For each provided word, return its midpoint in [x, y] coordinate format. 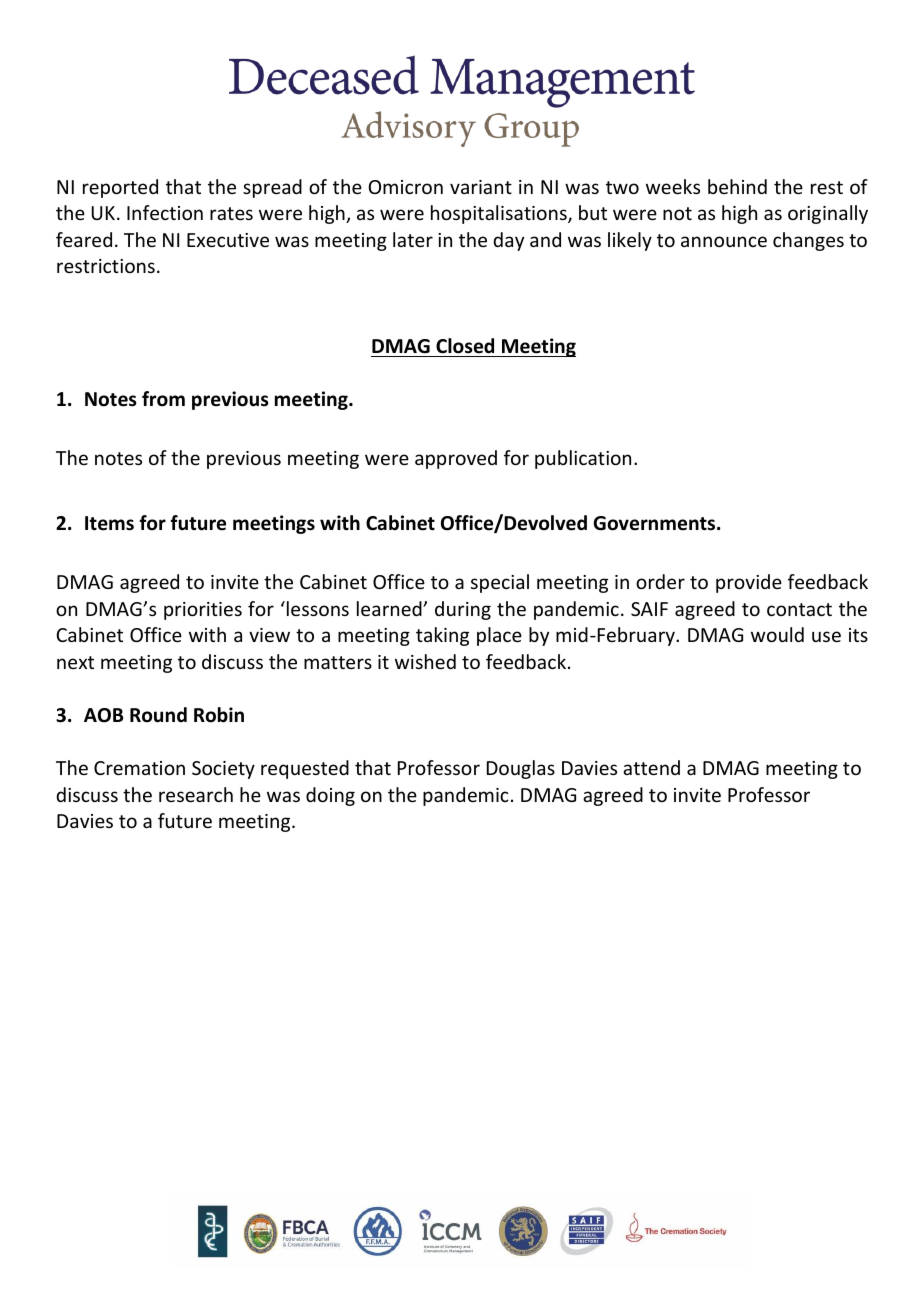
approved [456, 459]
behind [737, 186]
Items [109, 523]
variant [481, 187]
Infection [165, 212]
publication [583, 459]
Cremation [139, 768]
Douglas [521, 769]
